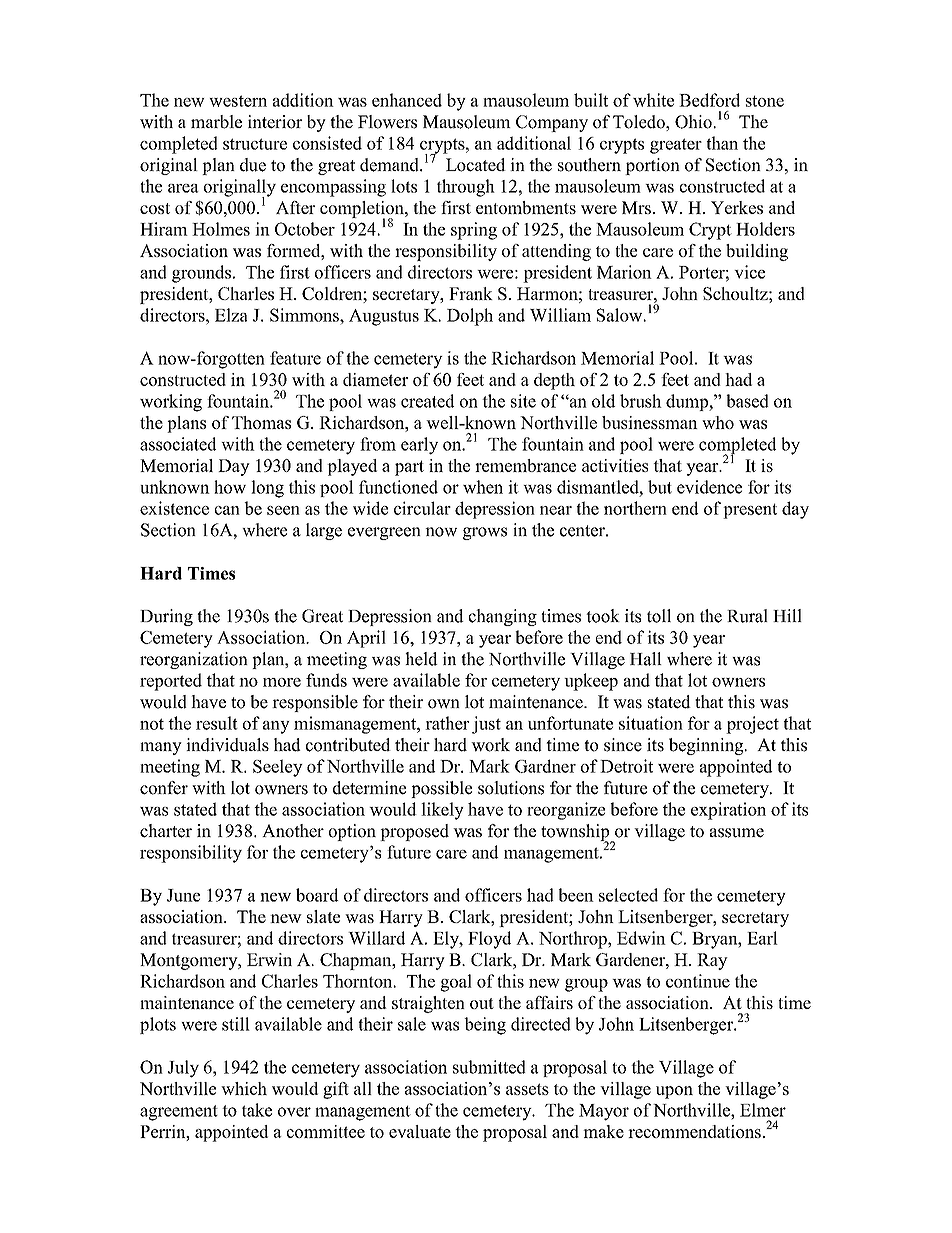 Image resolution: width=952 pixels, height=1233 pixels. I want to click on likely, so click(442, 811).
